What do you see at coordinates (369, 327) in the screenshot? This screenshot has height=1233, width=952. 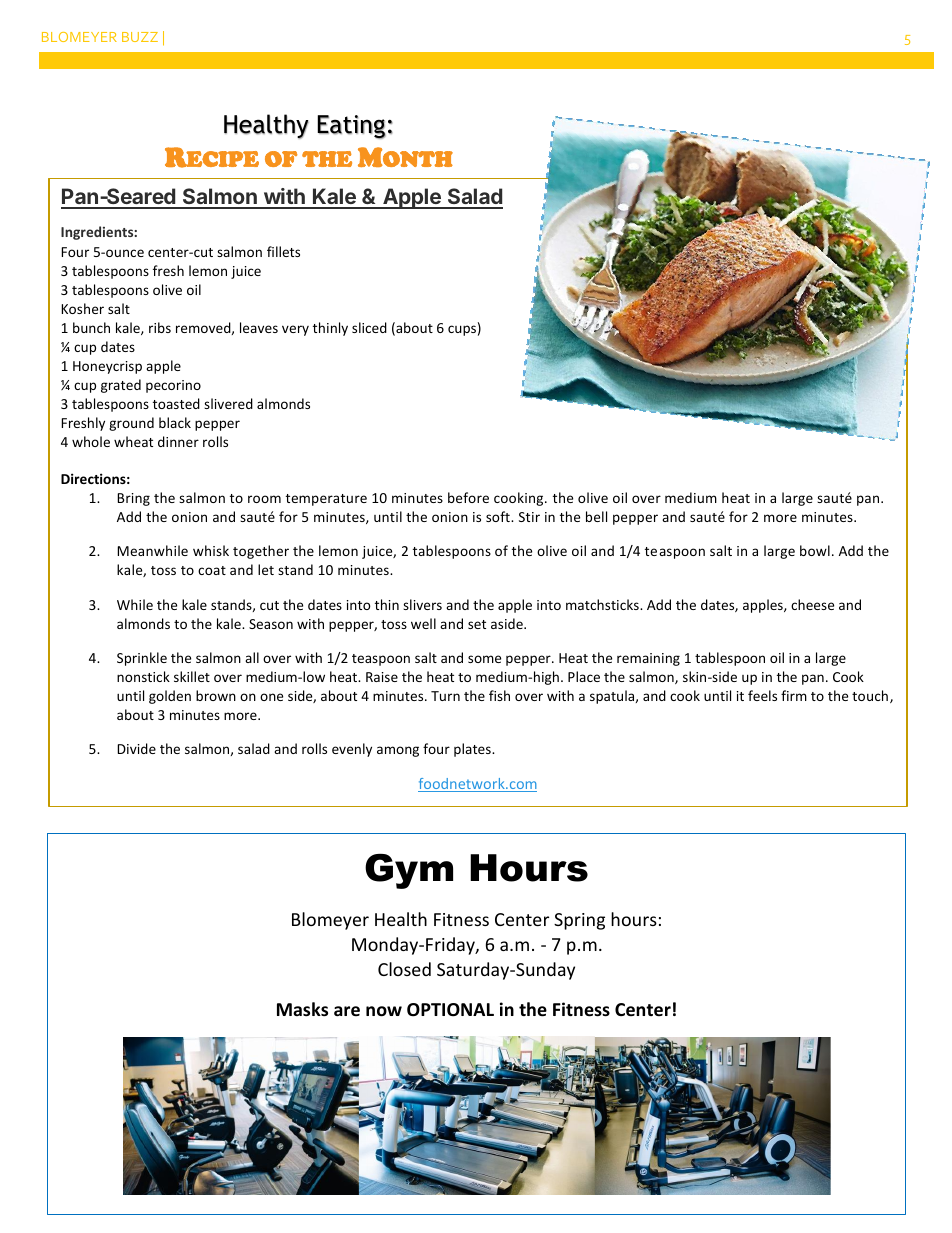 I see `sliced` at bounding box center [369, 327].
